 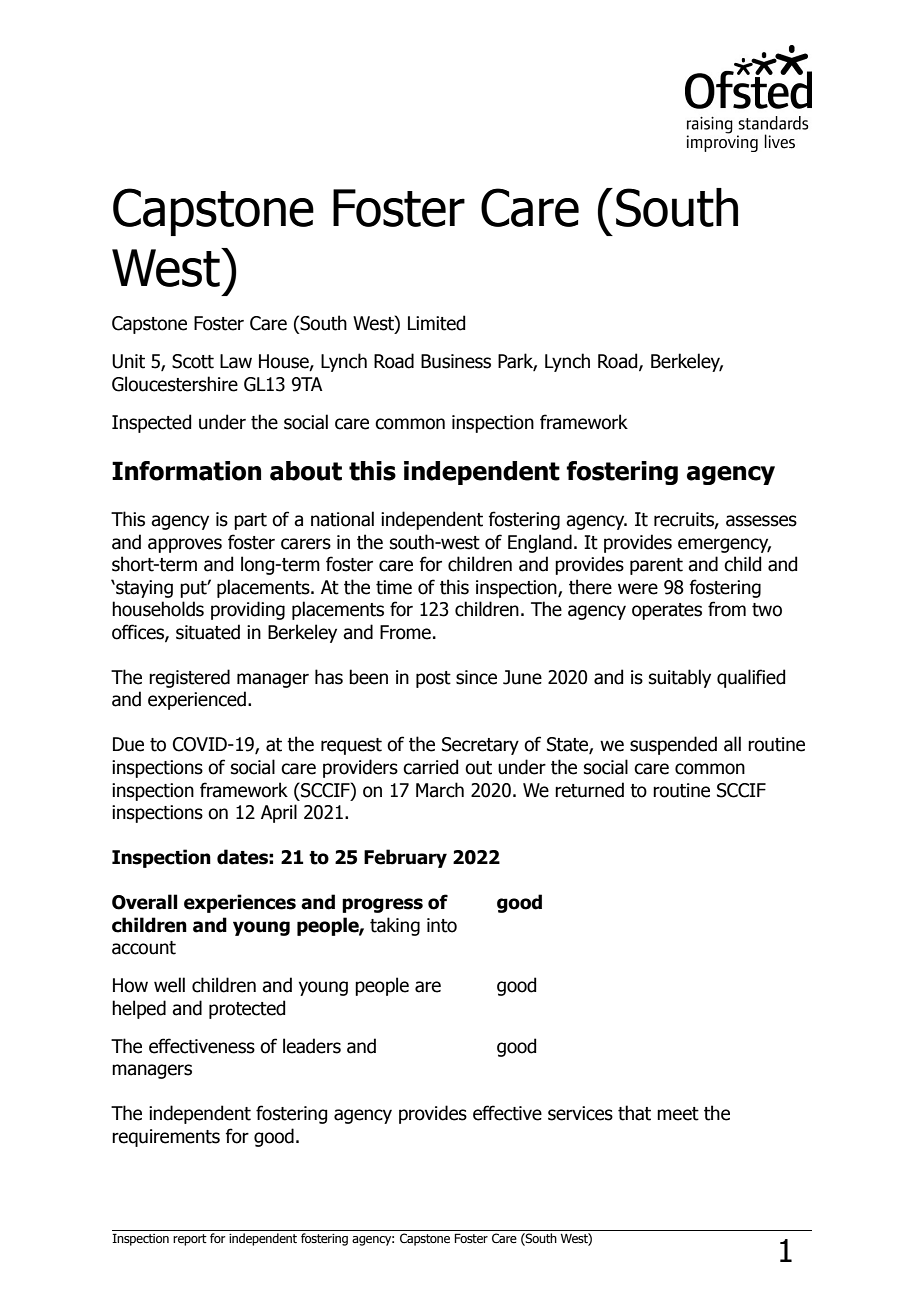 I want to click on services, so click(x=580, y=1113).
